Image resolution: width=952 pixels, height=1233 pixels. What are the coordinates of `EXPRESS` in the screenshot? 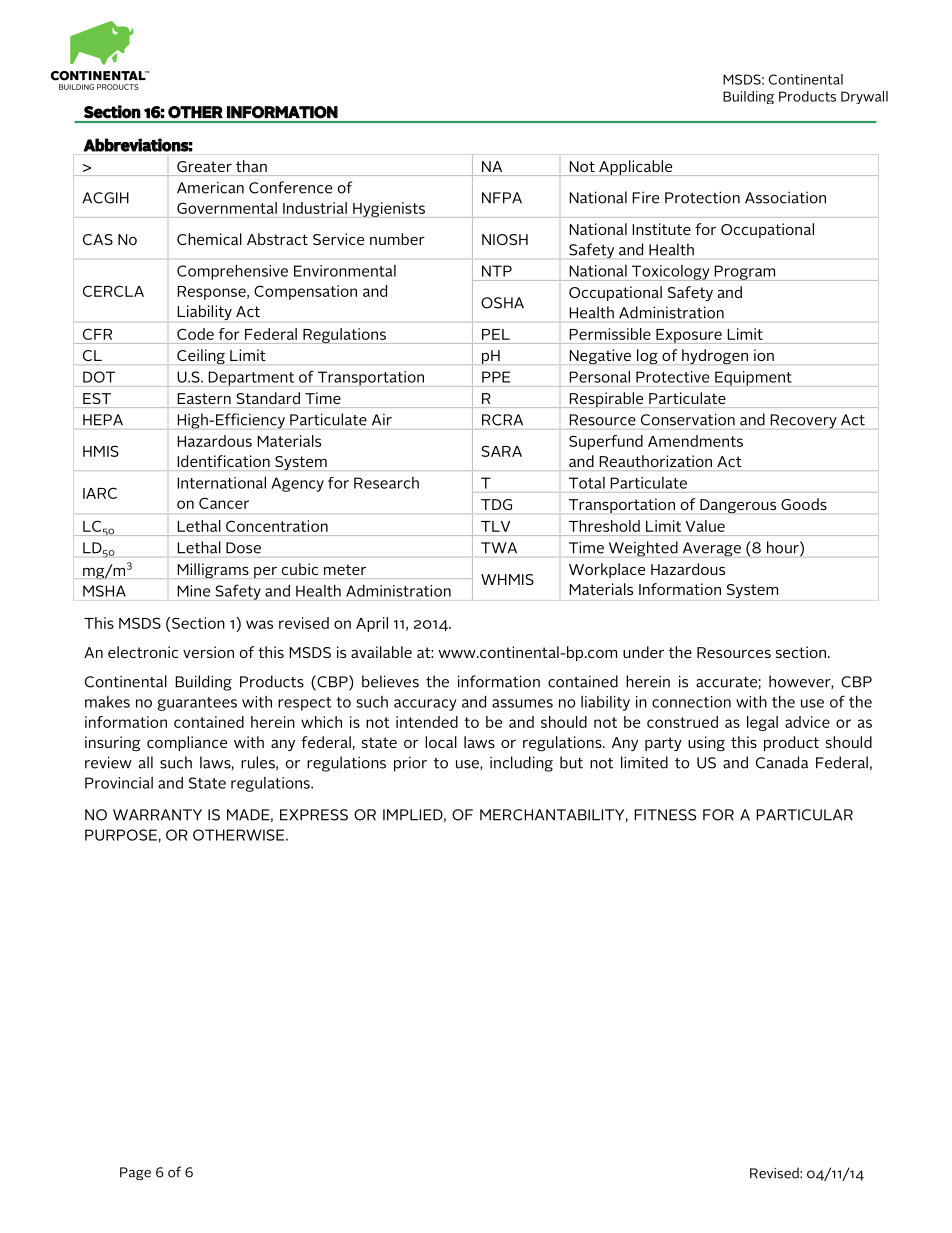 It's located at (314, 815).
